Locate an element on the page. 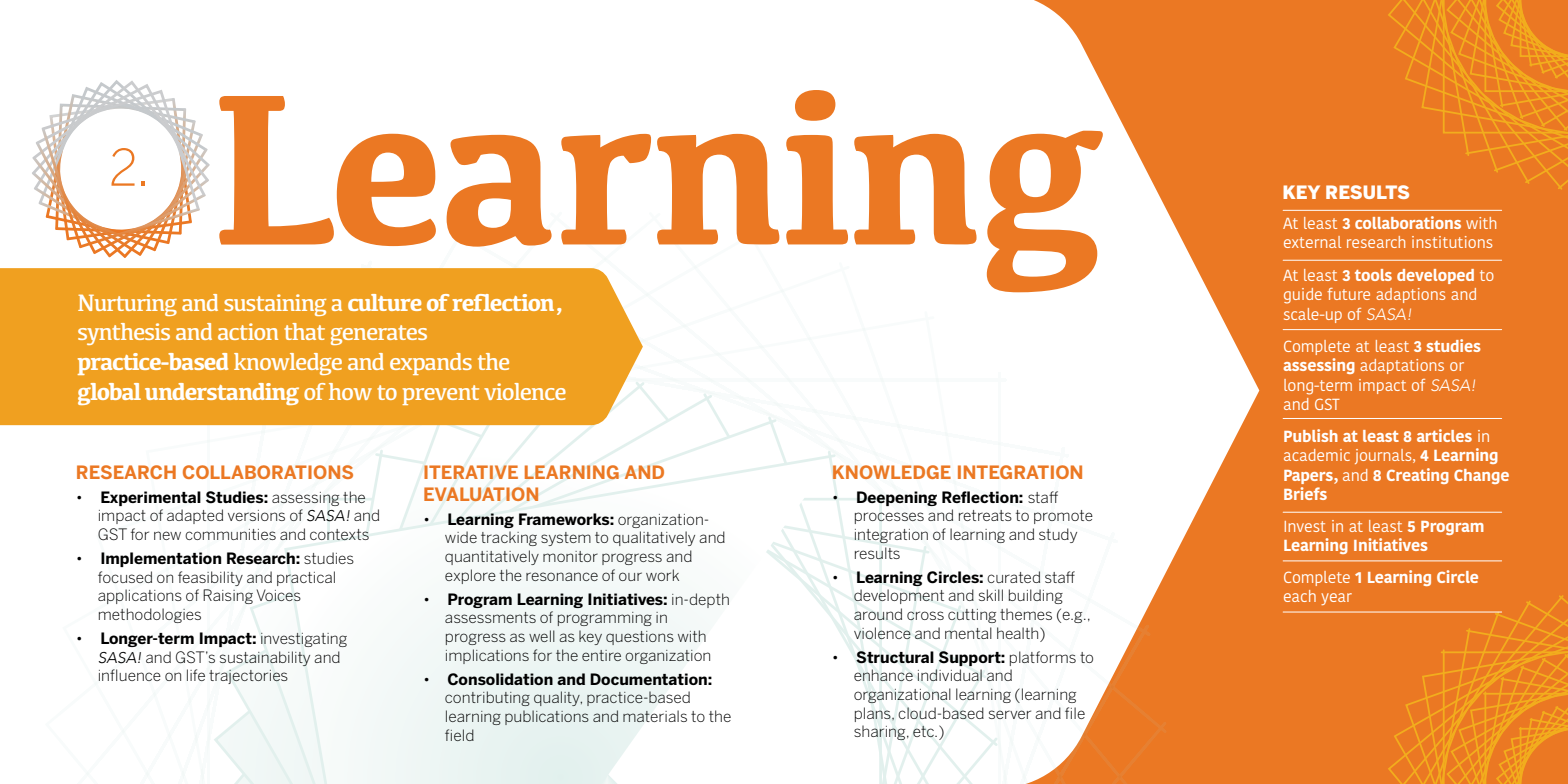 The width and height of the image is (1568, 784). culture is located at coordinates (385, 302).
